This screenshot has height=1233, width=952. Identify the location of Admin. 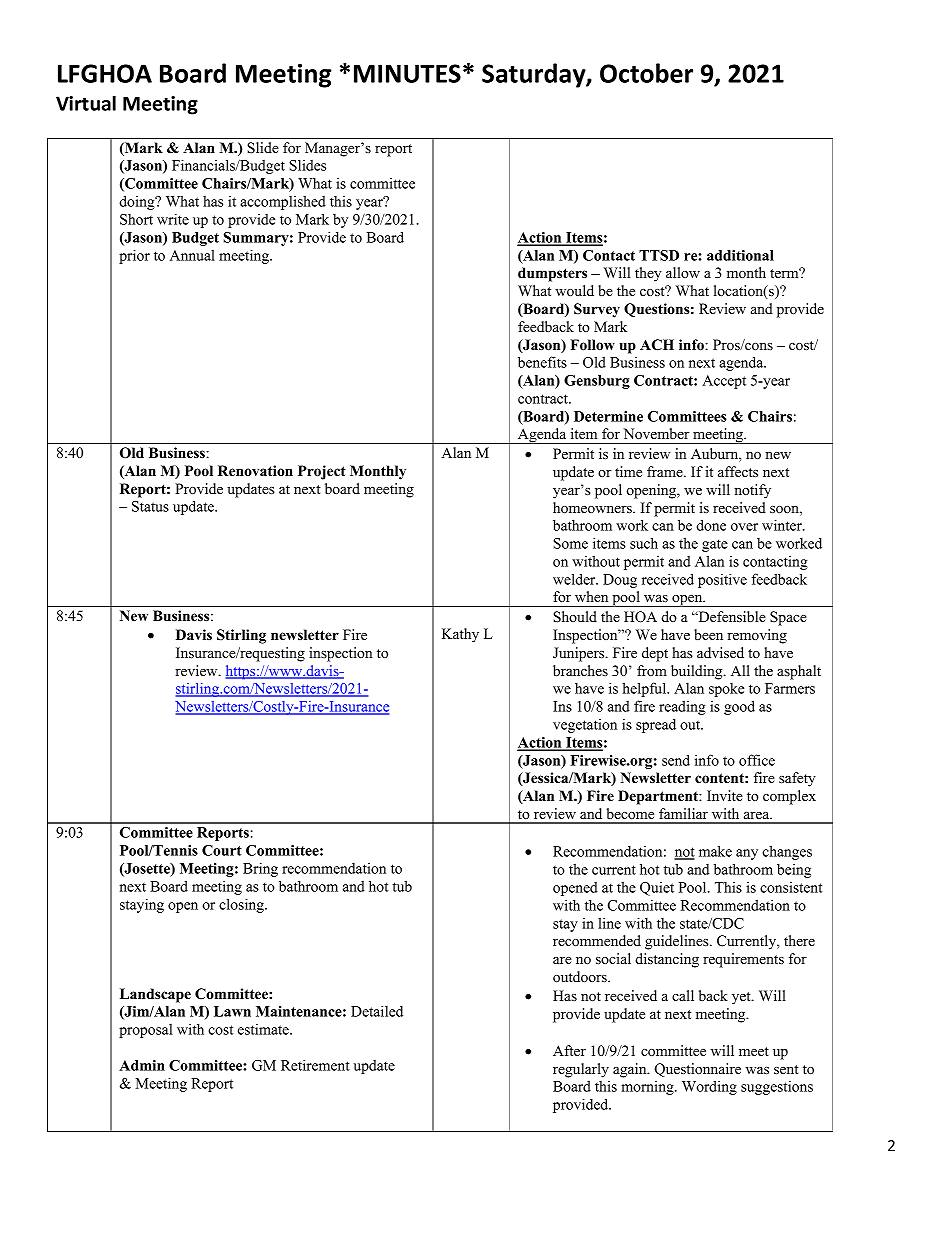
(142, 1065).
